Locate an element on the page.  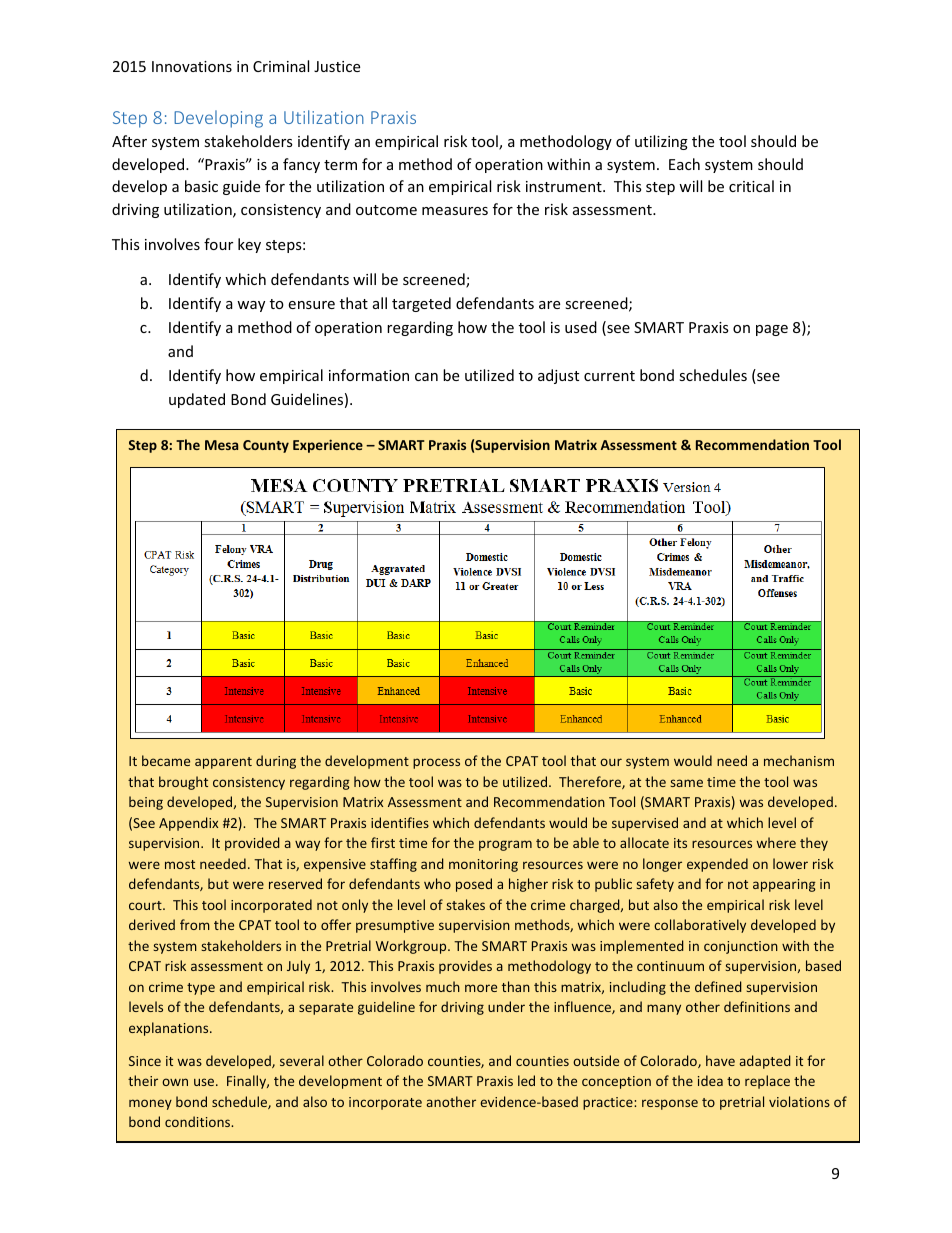
Justice is located at coordinates (337, 66).
